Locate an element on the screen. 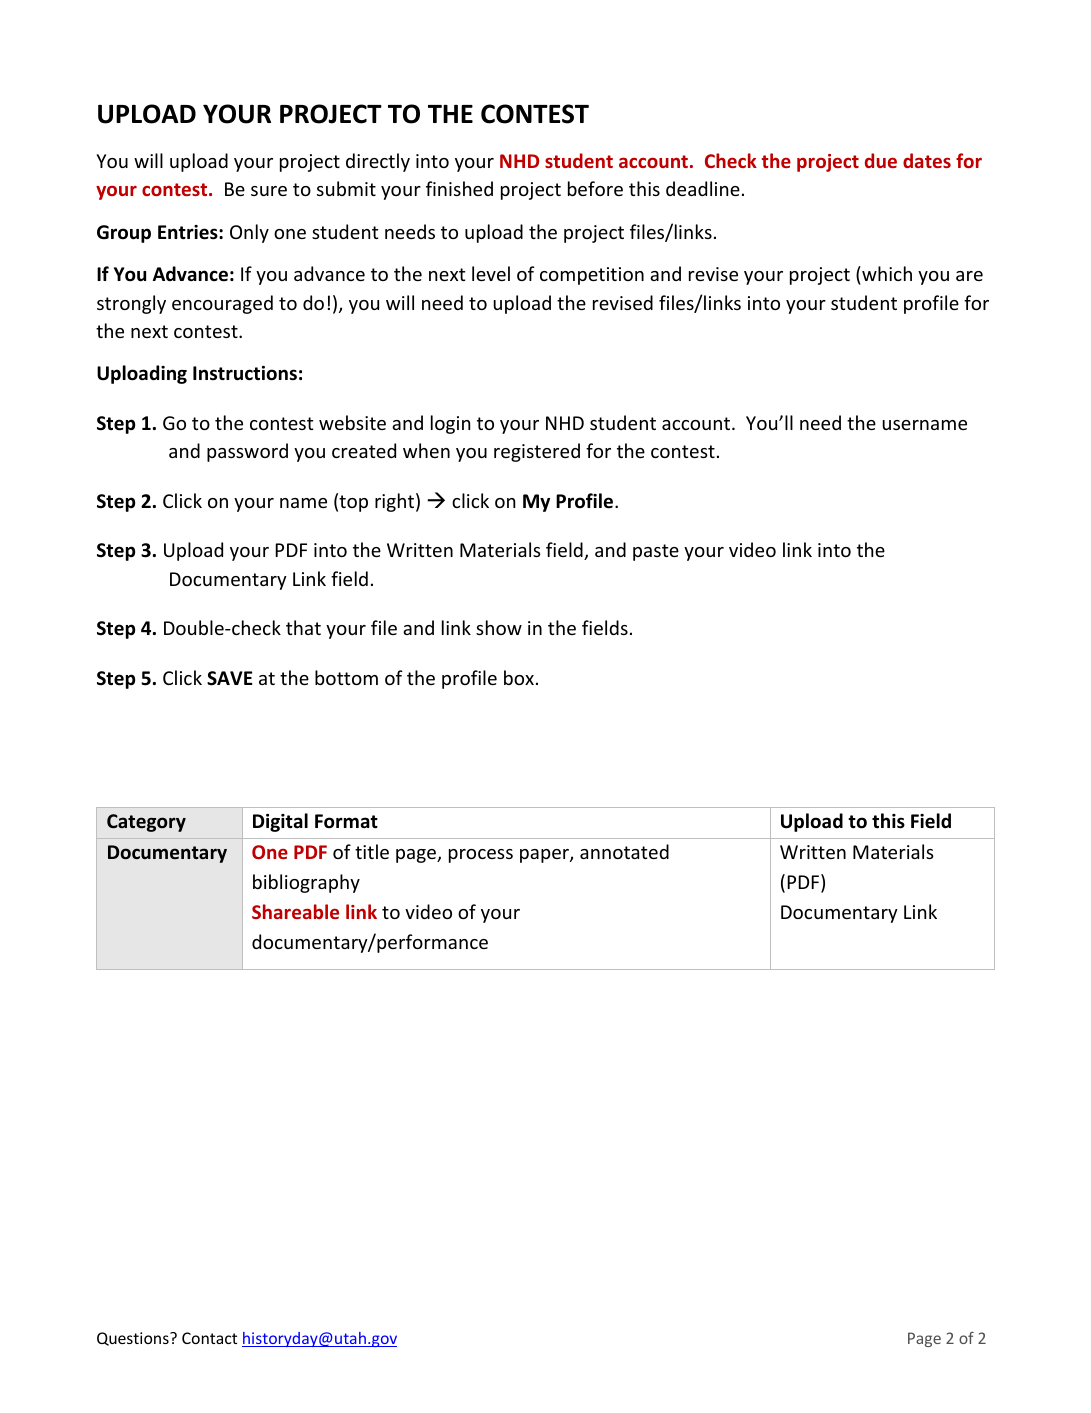  process is located at coordinates (481, 856).
